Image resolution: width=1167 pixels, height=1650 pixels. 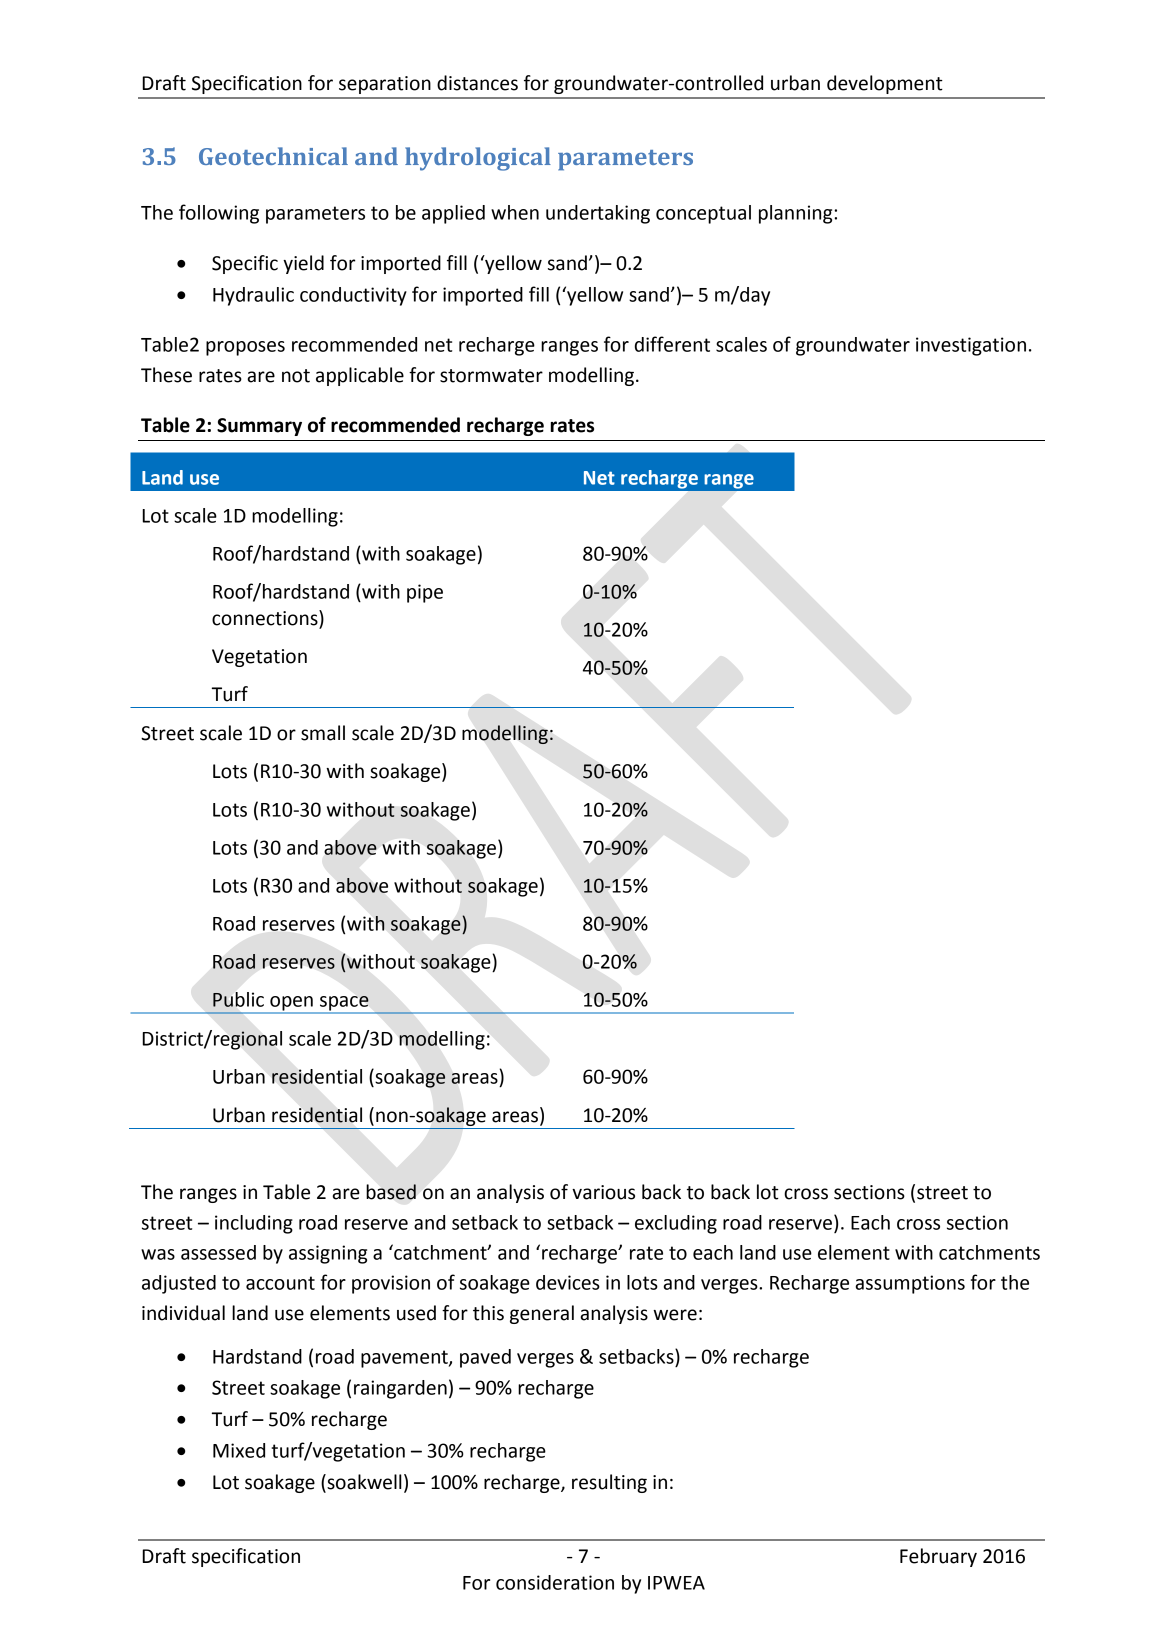 I want to click on small, so click(x=323, y=733).
